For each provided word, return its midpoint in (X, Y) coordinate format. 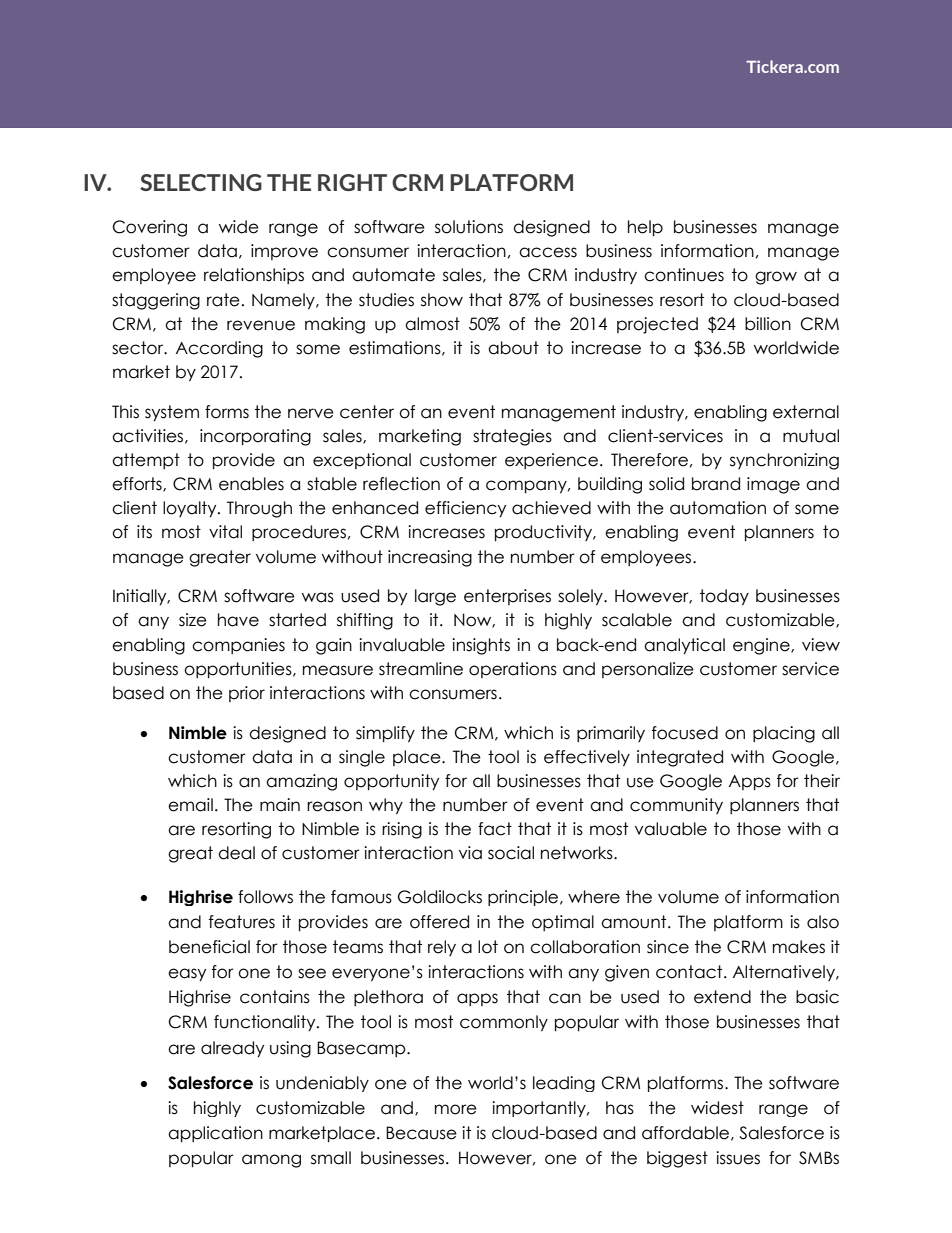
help (645, 228)
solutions (469, 227)
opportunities (239, 670)
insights (481, 646)
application (215, 1134)
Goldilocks (440, 897)
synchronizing (784, 461)
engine (762, 646)
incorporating (255, 437)
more (456, 1109)
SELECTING (201, 182)
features (242, 922)
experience (551, 461)
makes (799, 947)
